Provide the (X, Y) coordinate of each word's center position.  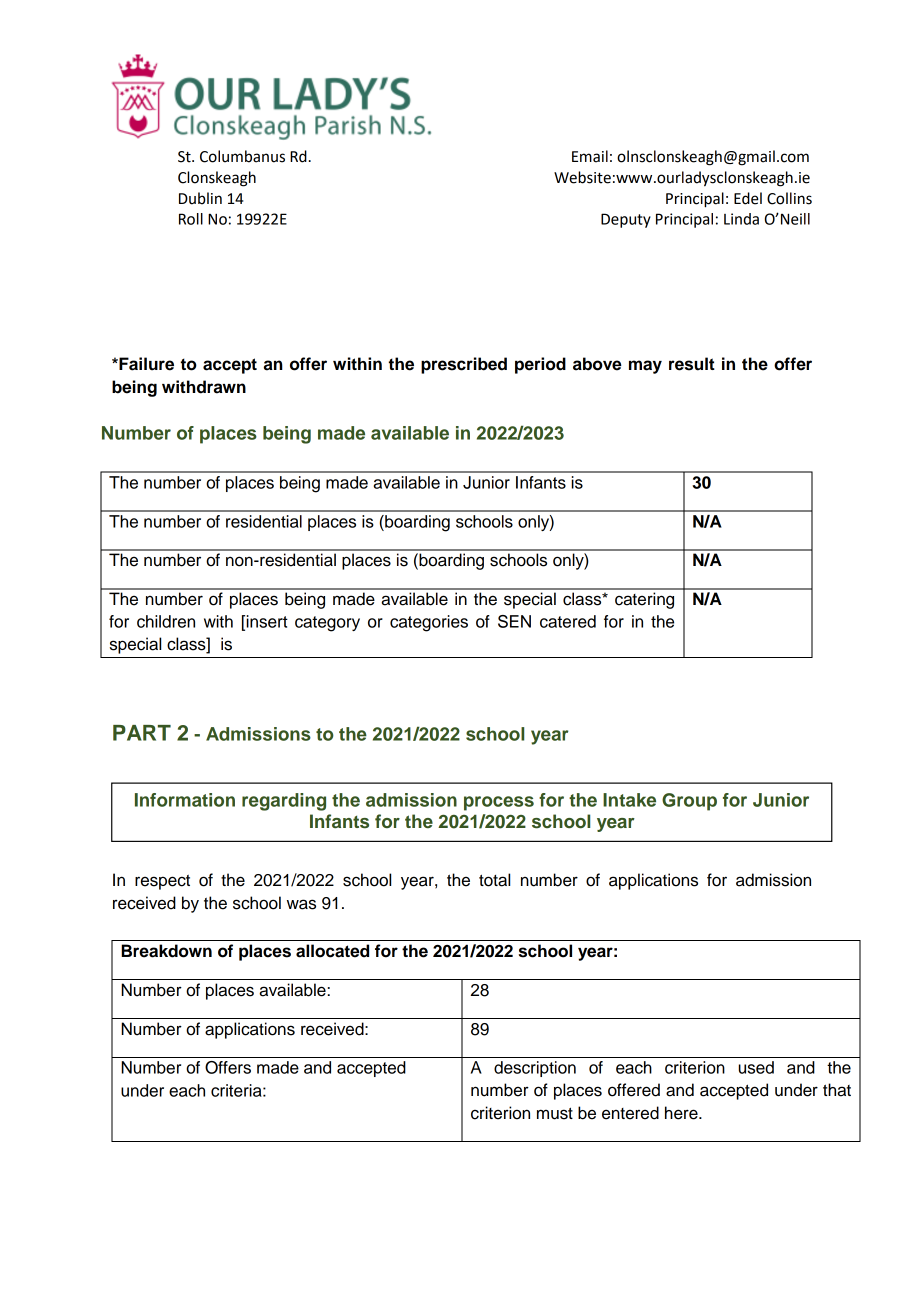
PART (142, 733)
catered (568, 621)
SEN (514, 621)
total (494, 880)
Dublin (200, 198)
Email (590, 156)
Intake (629, 800)
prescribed (464, 365)
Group (689, 802)
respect (162, 882)
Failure (145, 364)
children (166, 621)
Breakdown (166, 951)
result (692, 364)
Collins (789, 198)
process (499, 803)
